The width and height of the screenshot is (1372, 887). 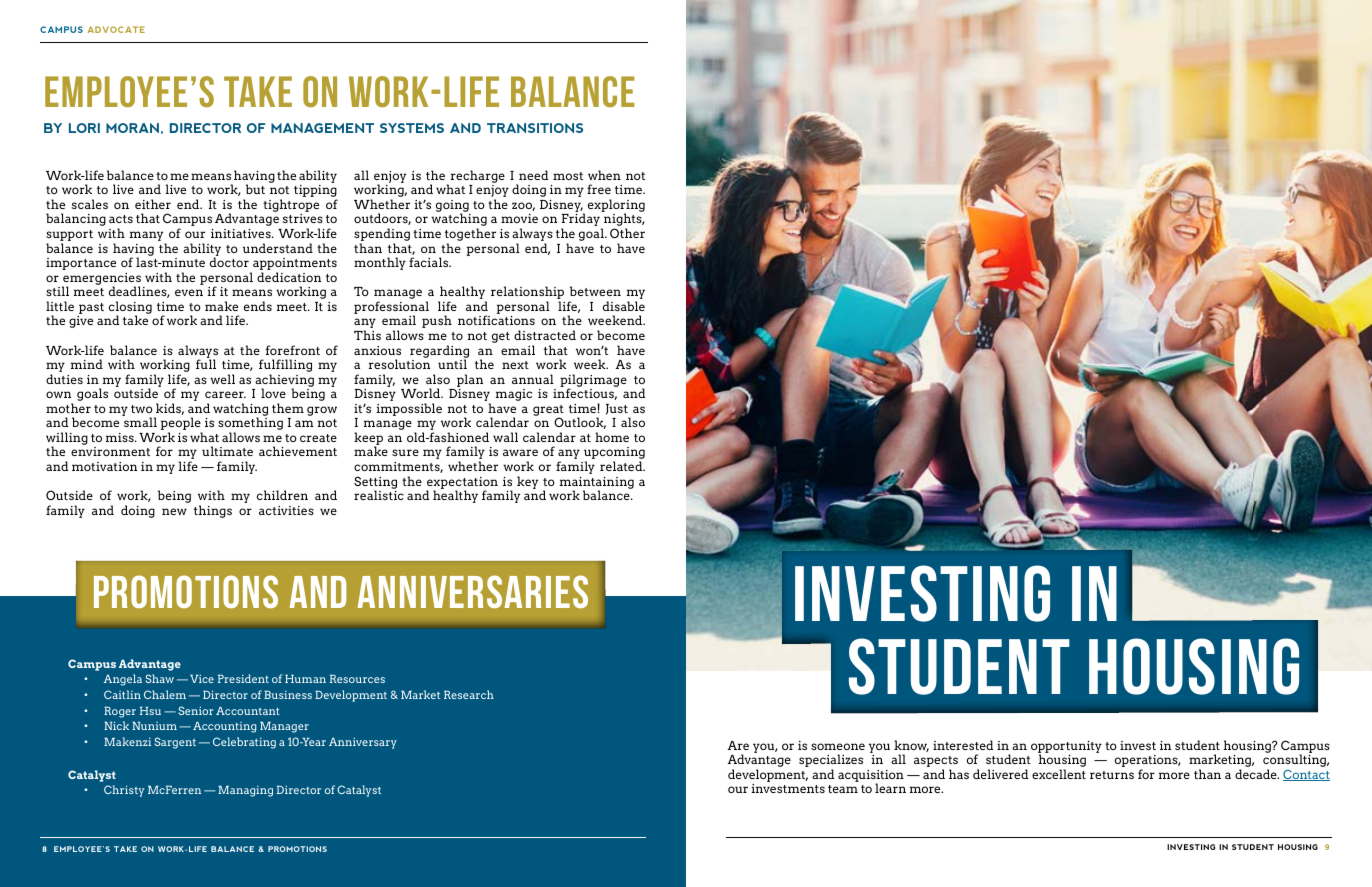 What do you see at coordinates (535, 128) in the screenshot?
I see `TRANSITIONS` at bounding box center [535, 128].
